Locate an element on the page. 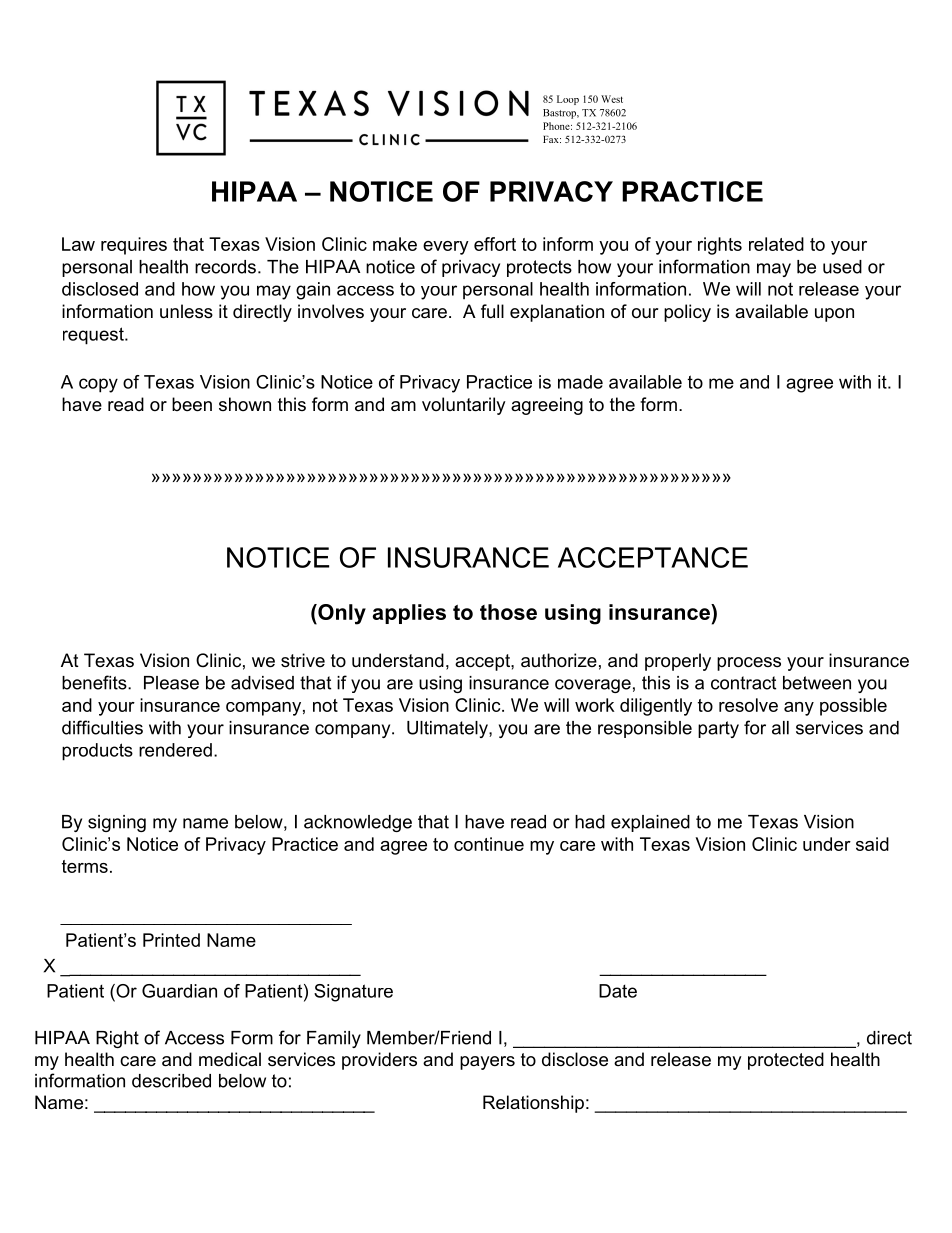 This page has height=1233, width=952. been is located at coordinates (192, 404).
